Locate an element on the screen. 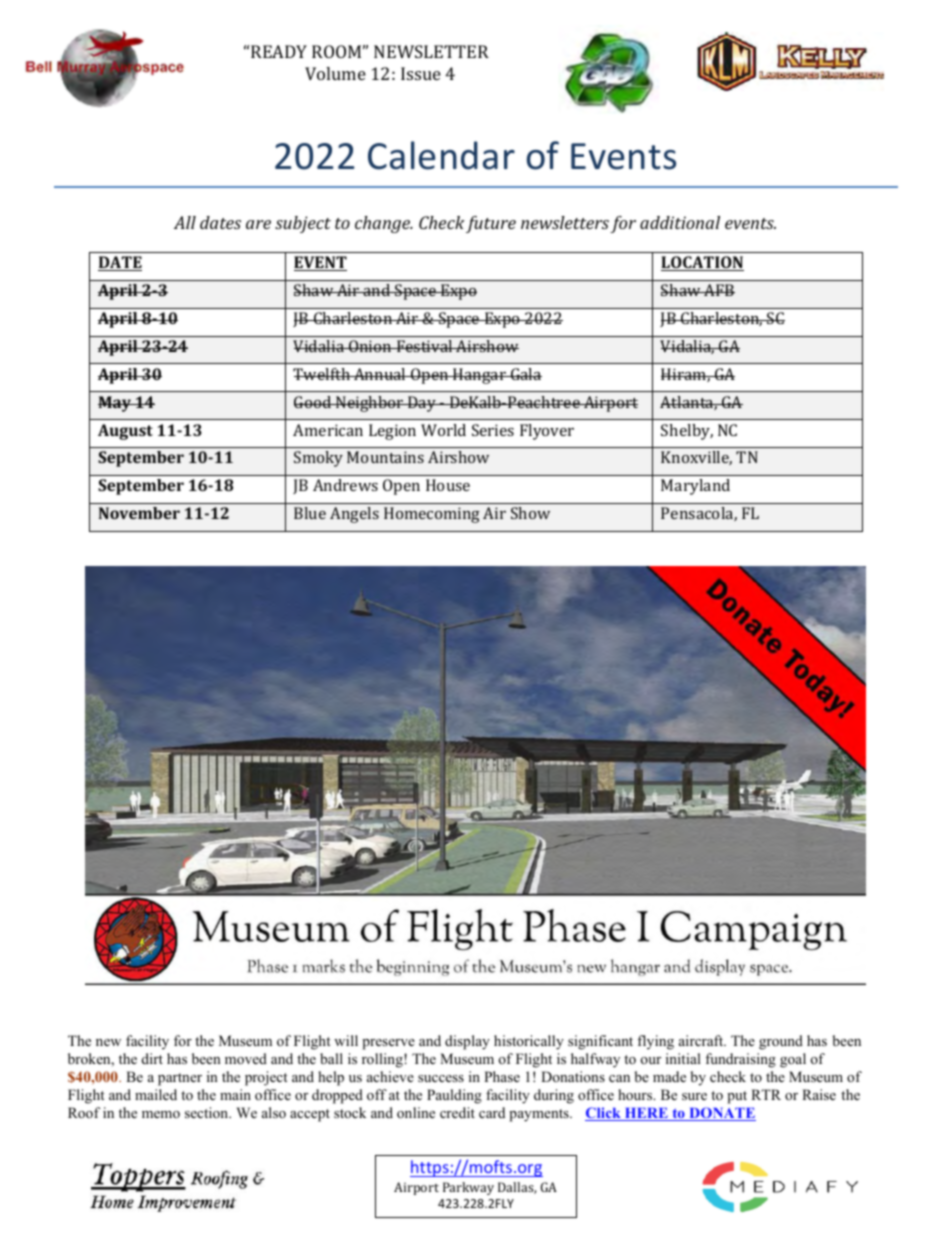 This screenshot has height=1233, width=952. additional is located at coordinates (680, 222).
